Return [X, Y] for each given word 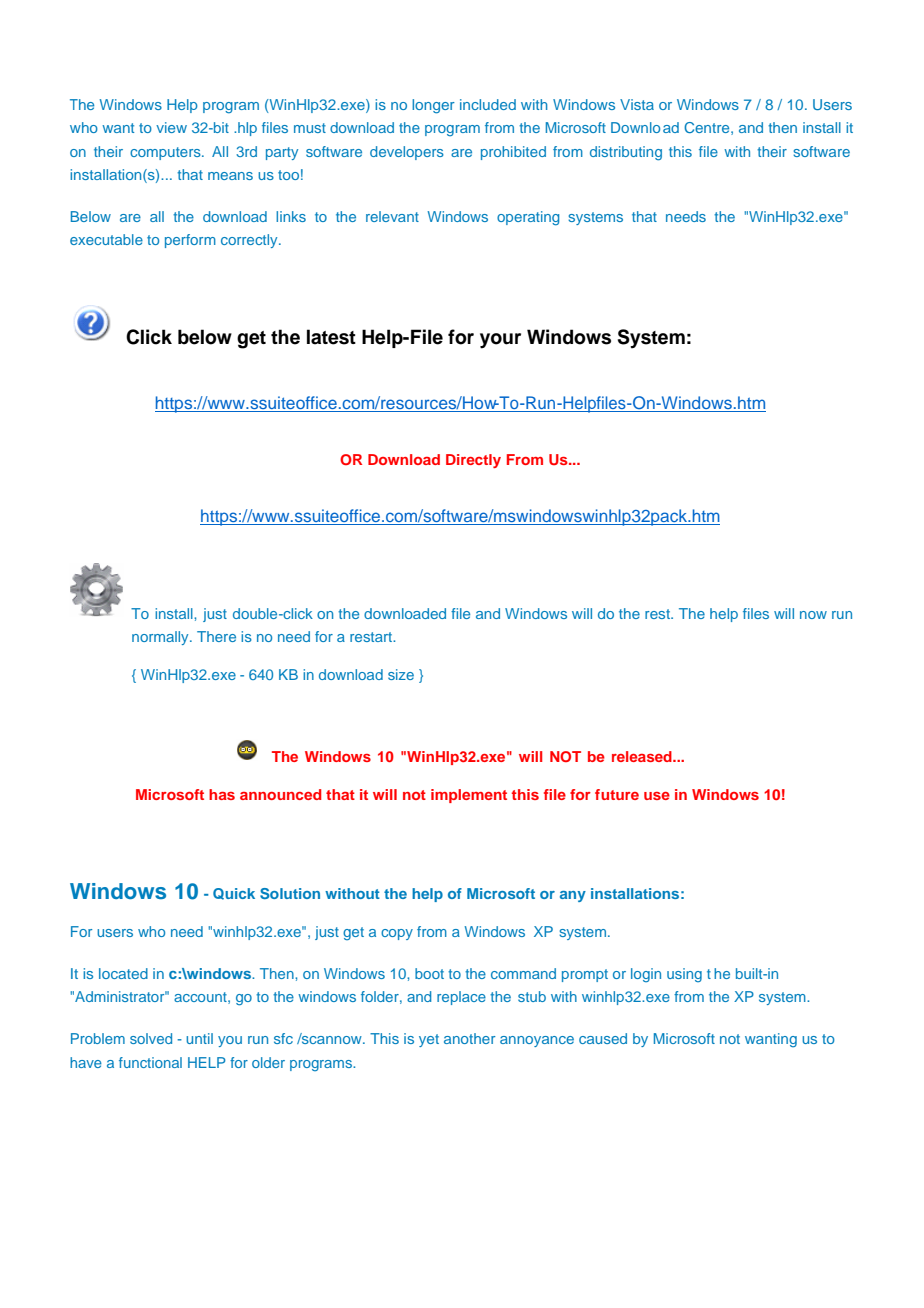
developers [407, 153]
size [401, 674]
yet [429, 1040]
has [222, 794]
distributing [626, 153]
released [643, 756]
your [500, 341]
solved [151, 1038]
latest [331, 337]
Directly [473, 461]
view [171, 127]
